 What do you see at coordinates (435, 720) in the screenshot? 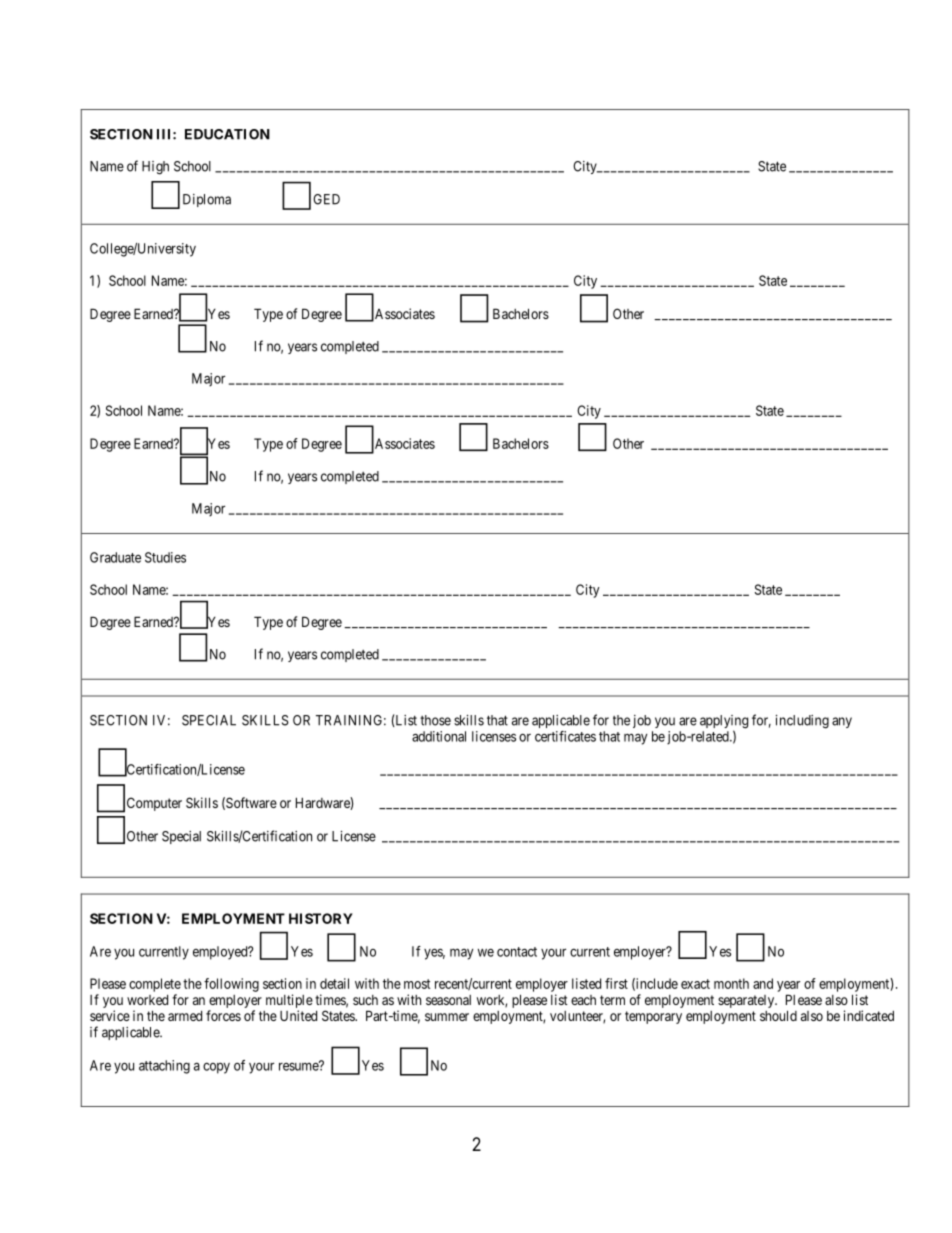
I see `those` at bounding box center [435, 720].
